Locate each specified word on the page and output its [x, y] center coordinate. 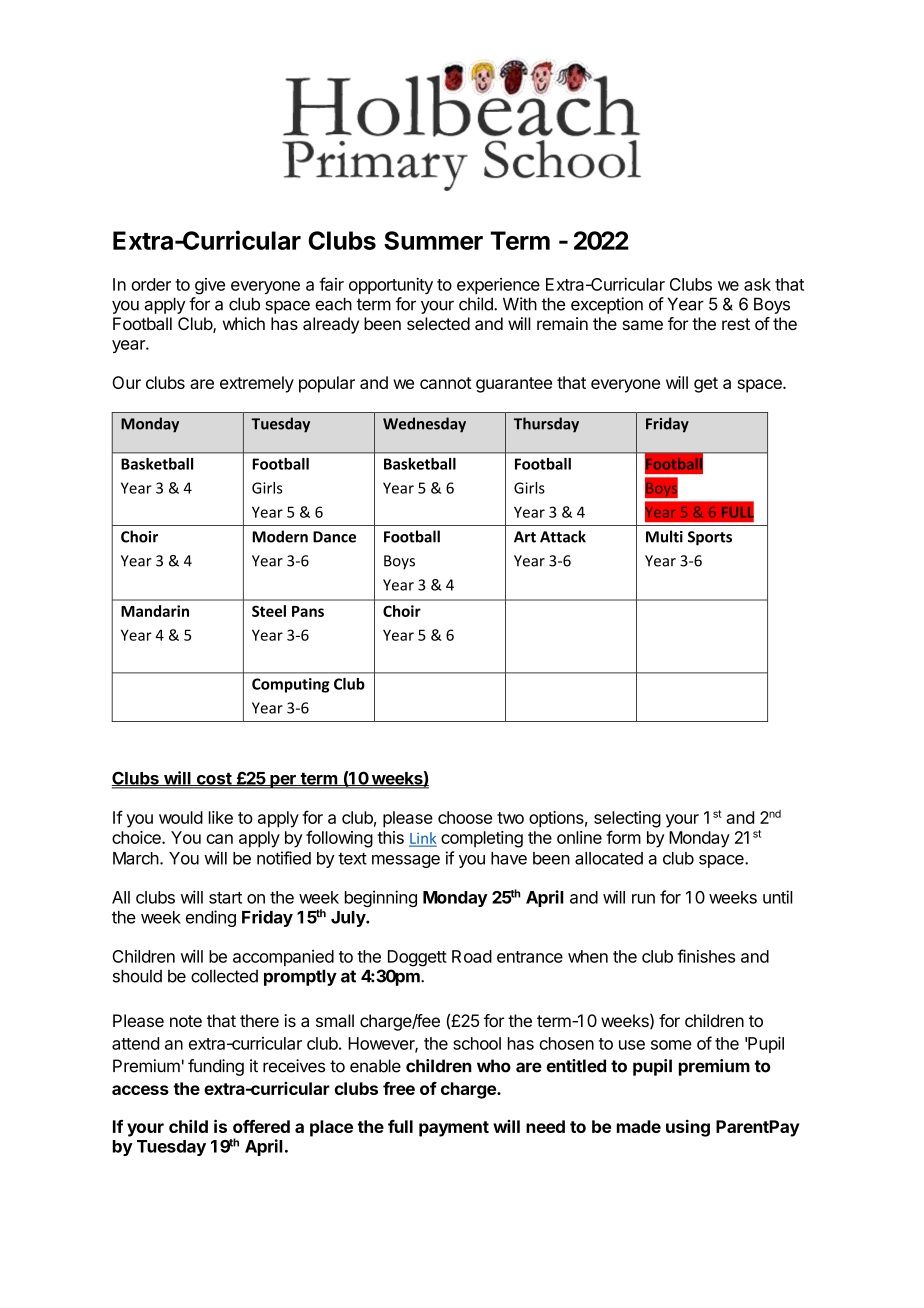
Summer [433, 240]
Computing [291, 685]
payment [454, 1129]
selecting [627, 819]
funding [216, 1067]
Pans [308, 611]
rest [736, 324]
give [210, 286]
